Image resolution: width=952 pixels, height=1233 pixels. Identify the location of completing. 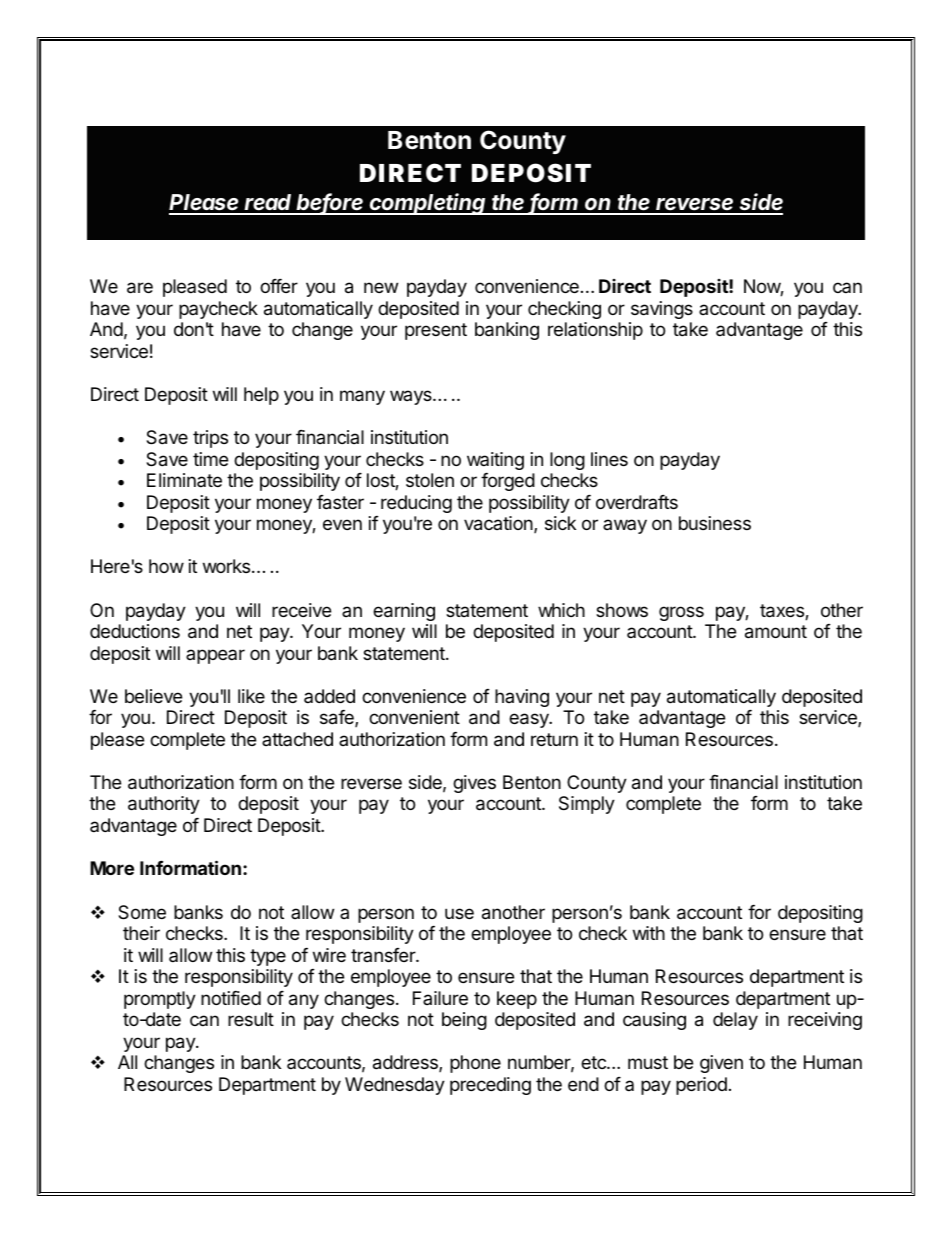
(428, 204).
